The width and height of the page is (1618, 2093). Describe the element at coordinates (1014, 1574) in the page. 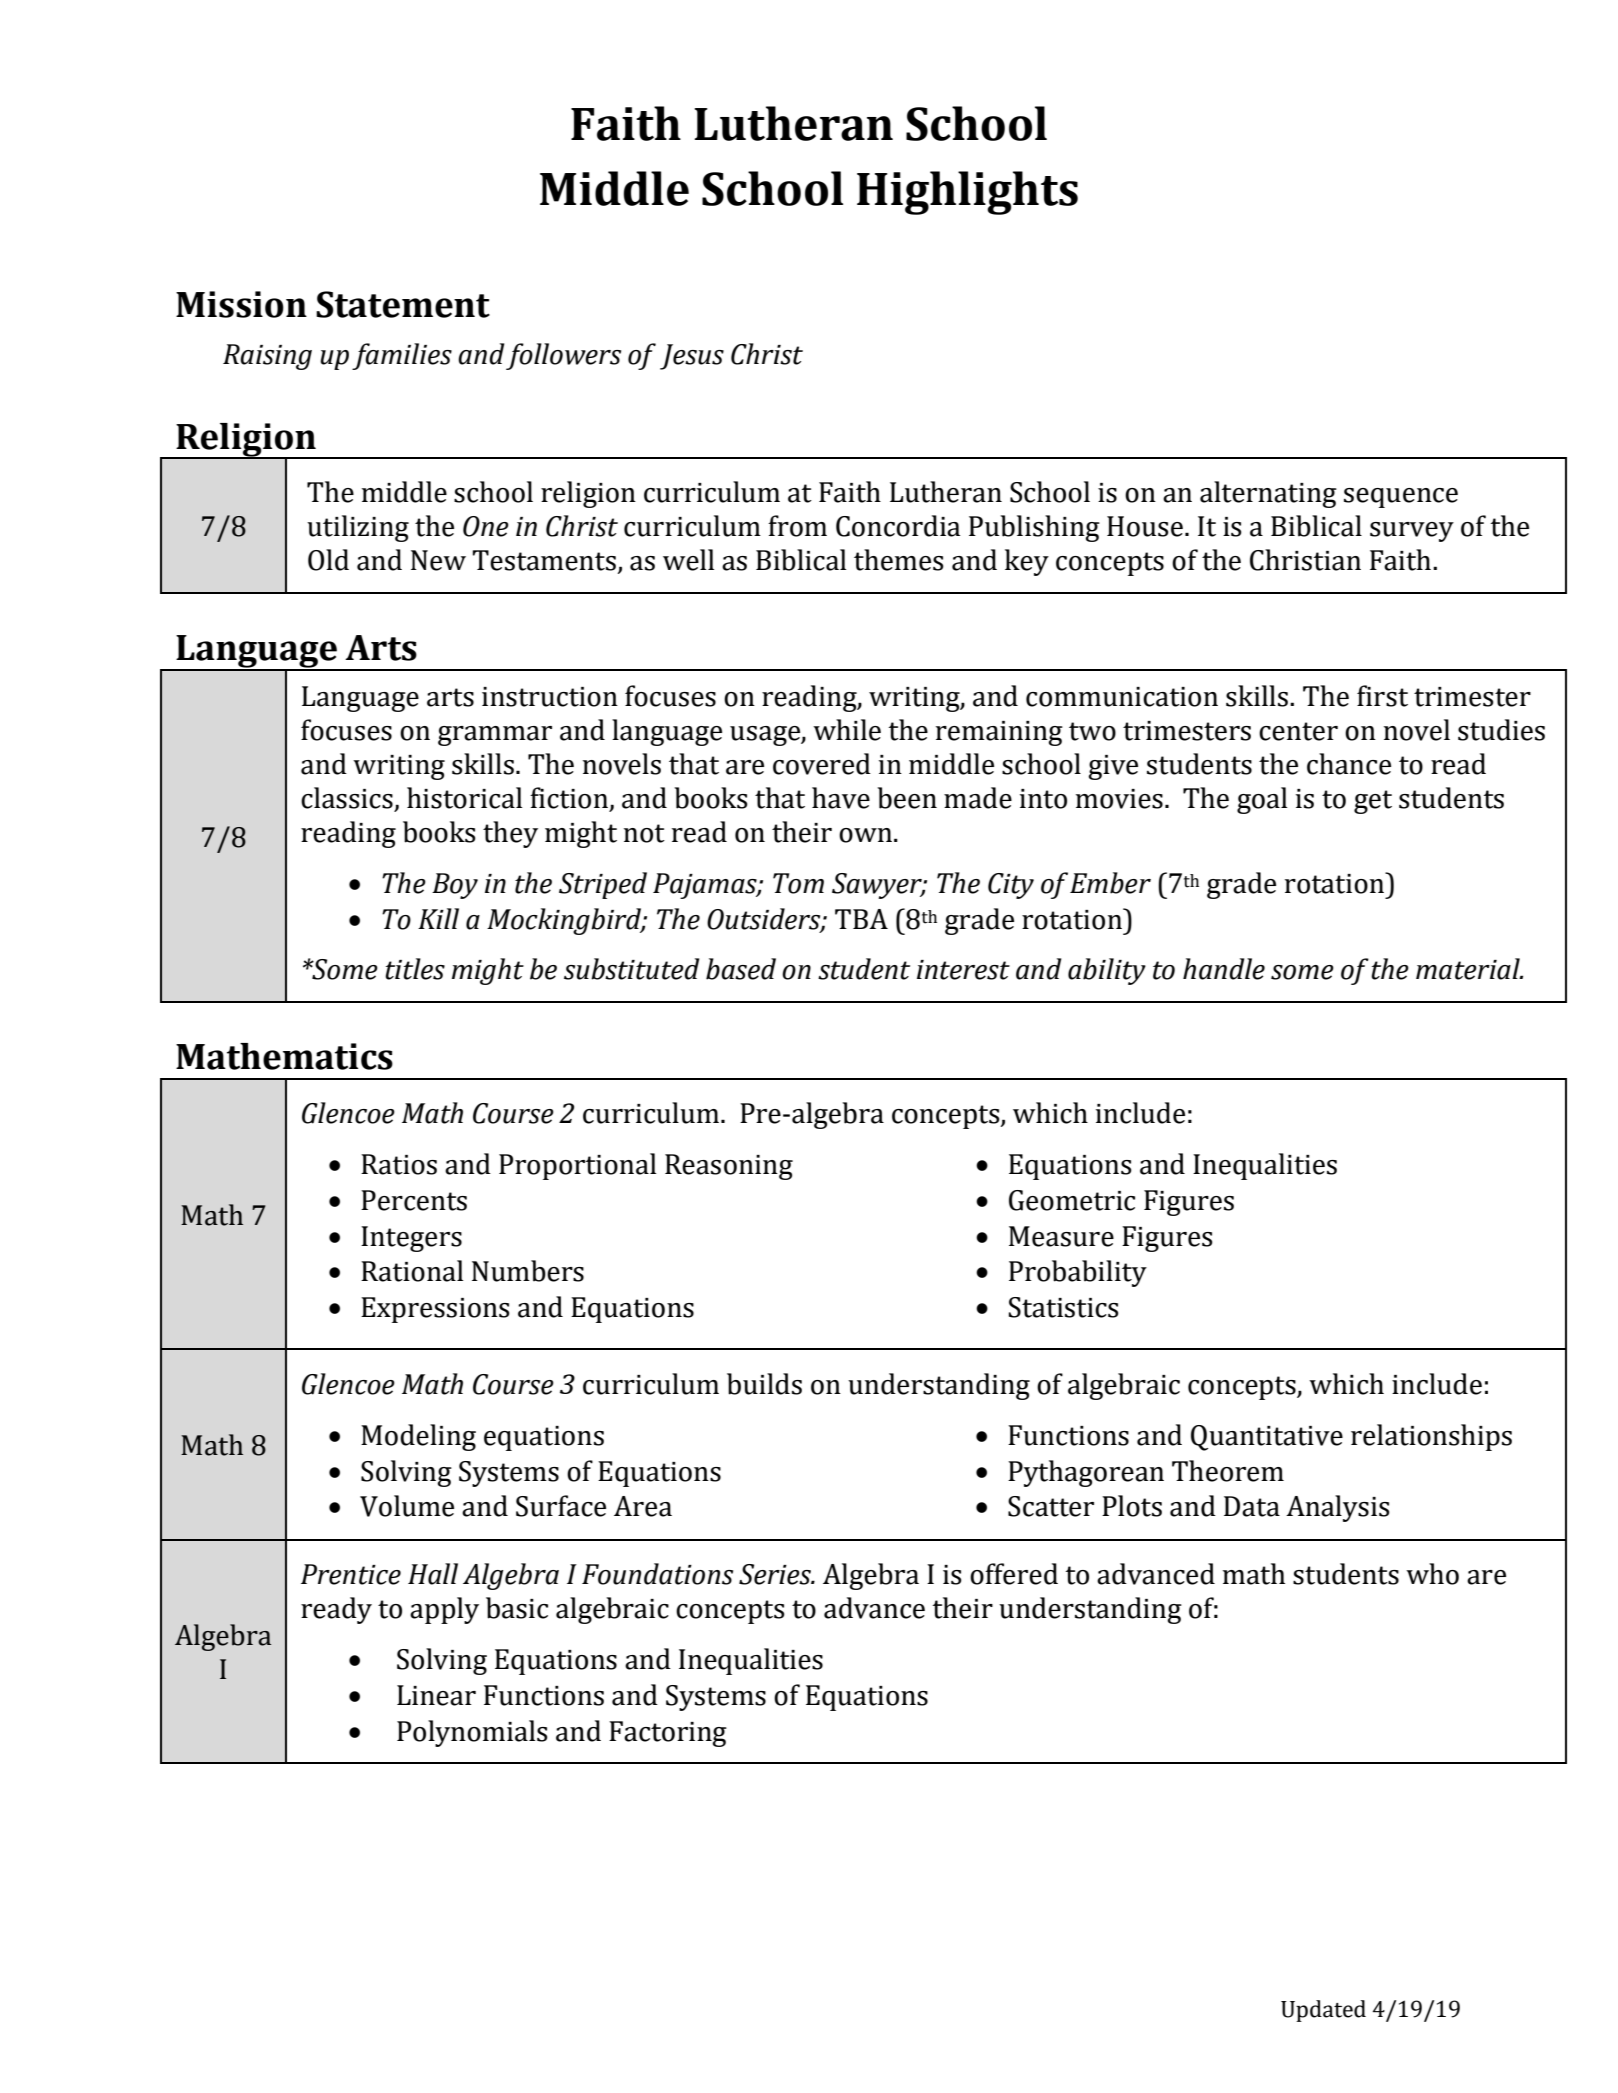

I see `offered` at that location.
